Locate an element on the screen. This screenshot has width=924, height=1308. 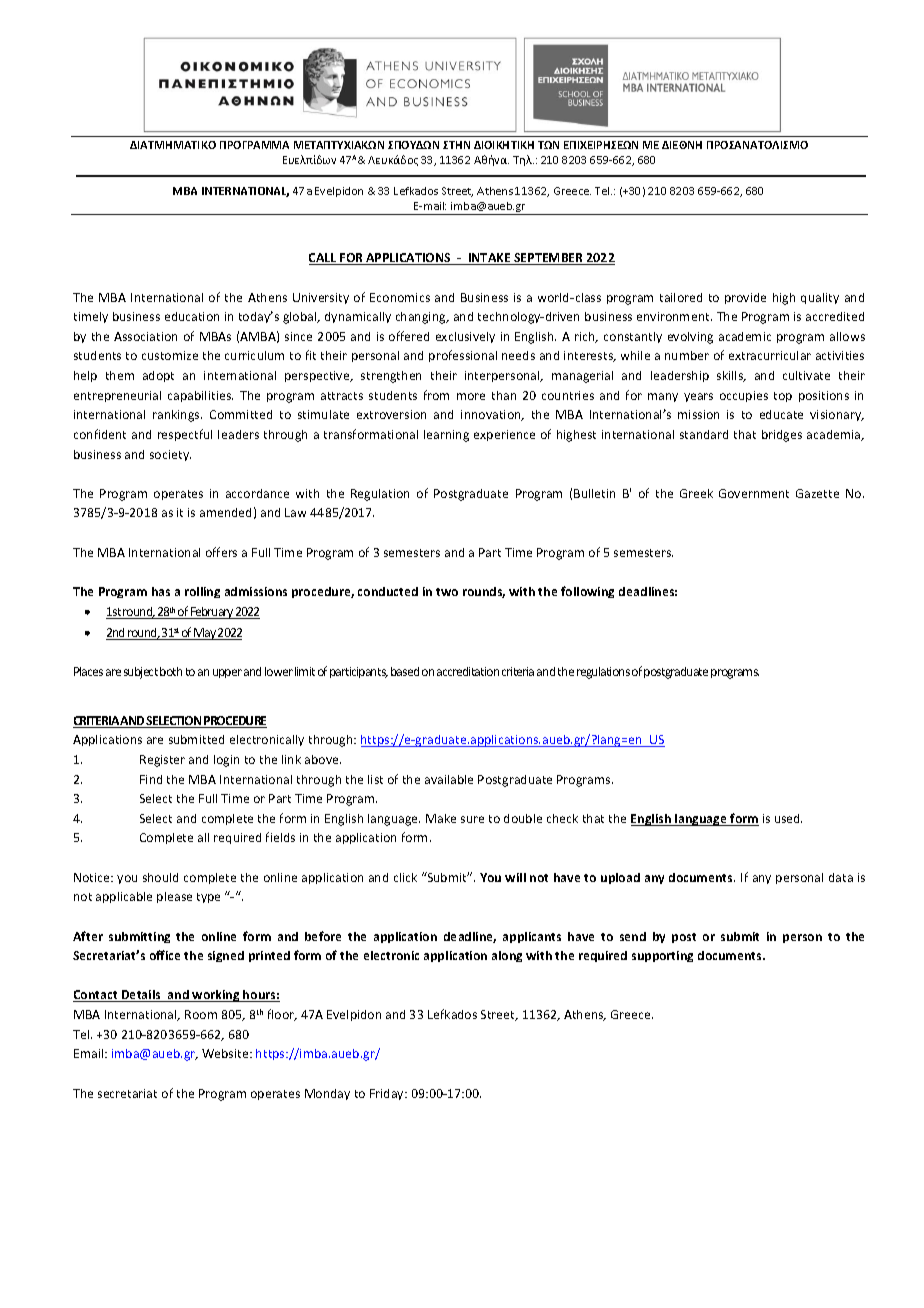
INTAKE is located at coordinates (490, 259).
